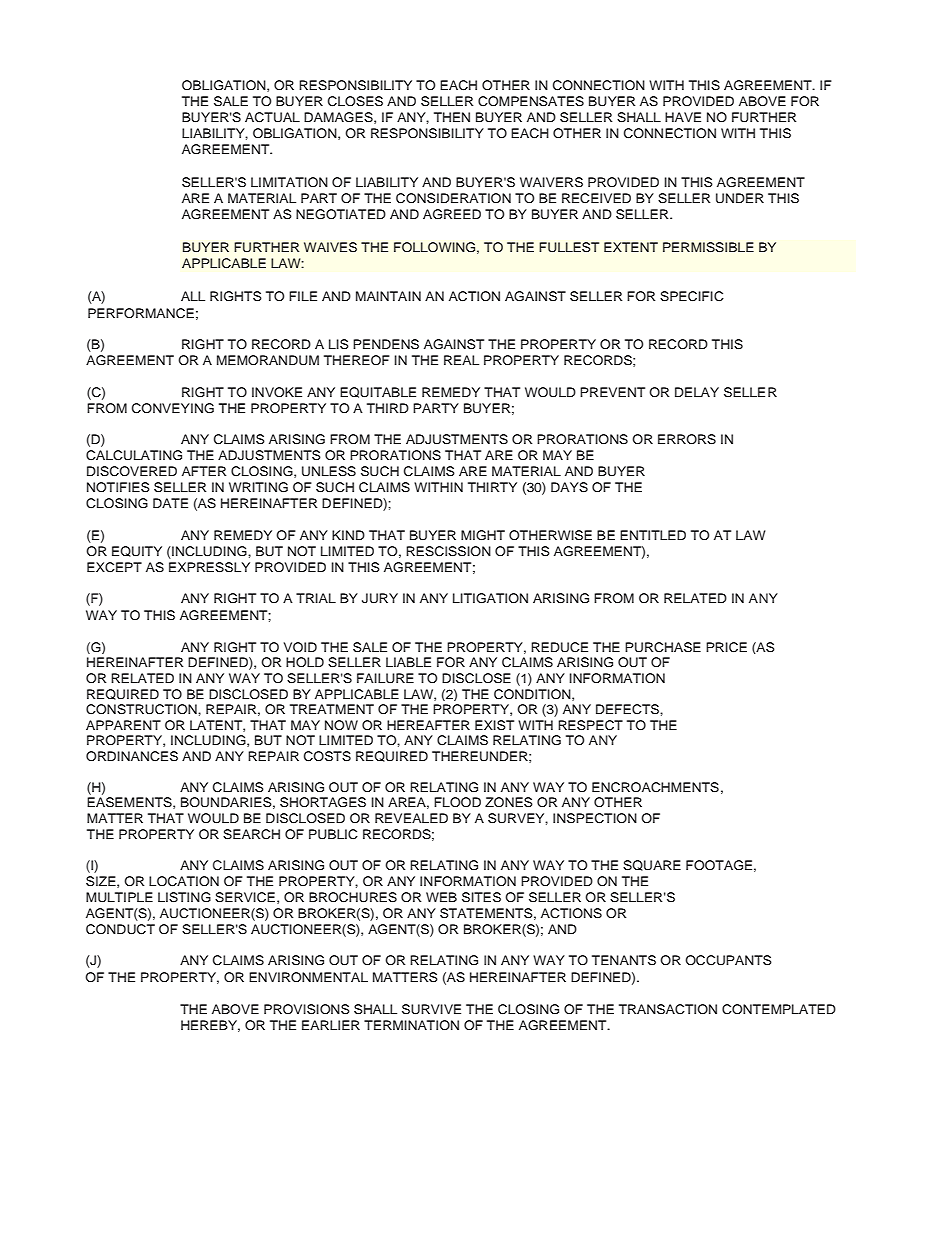 Image resolution: width=952 pixels, height=1233 pixels. I want to click on DELAY, so click(697, 392).
